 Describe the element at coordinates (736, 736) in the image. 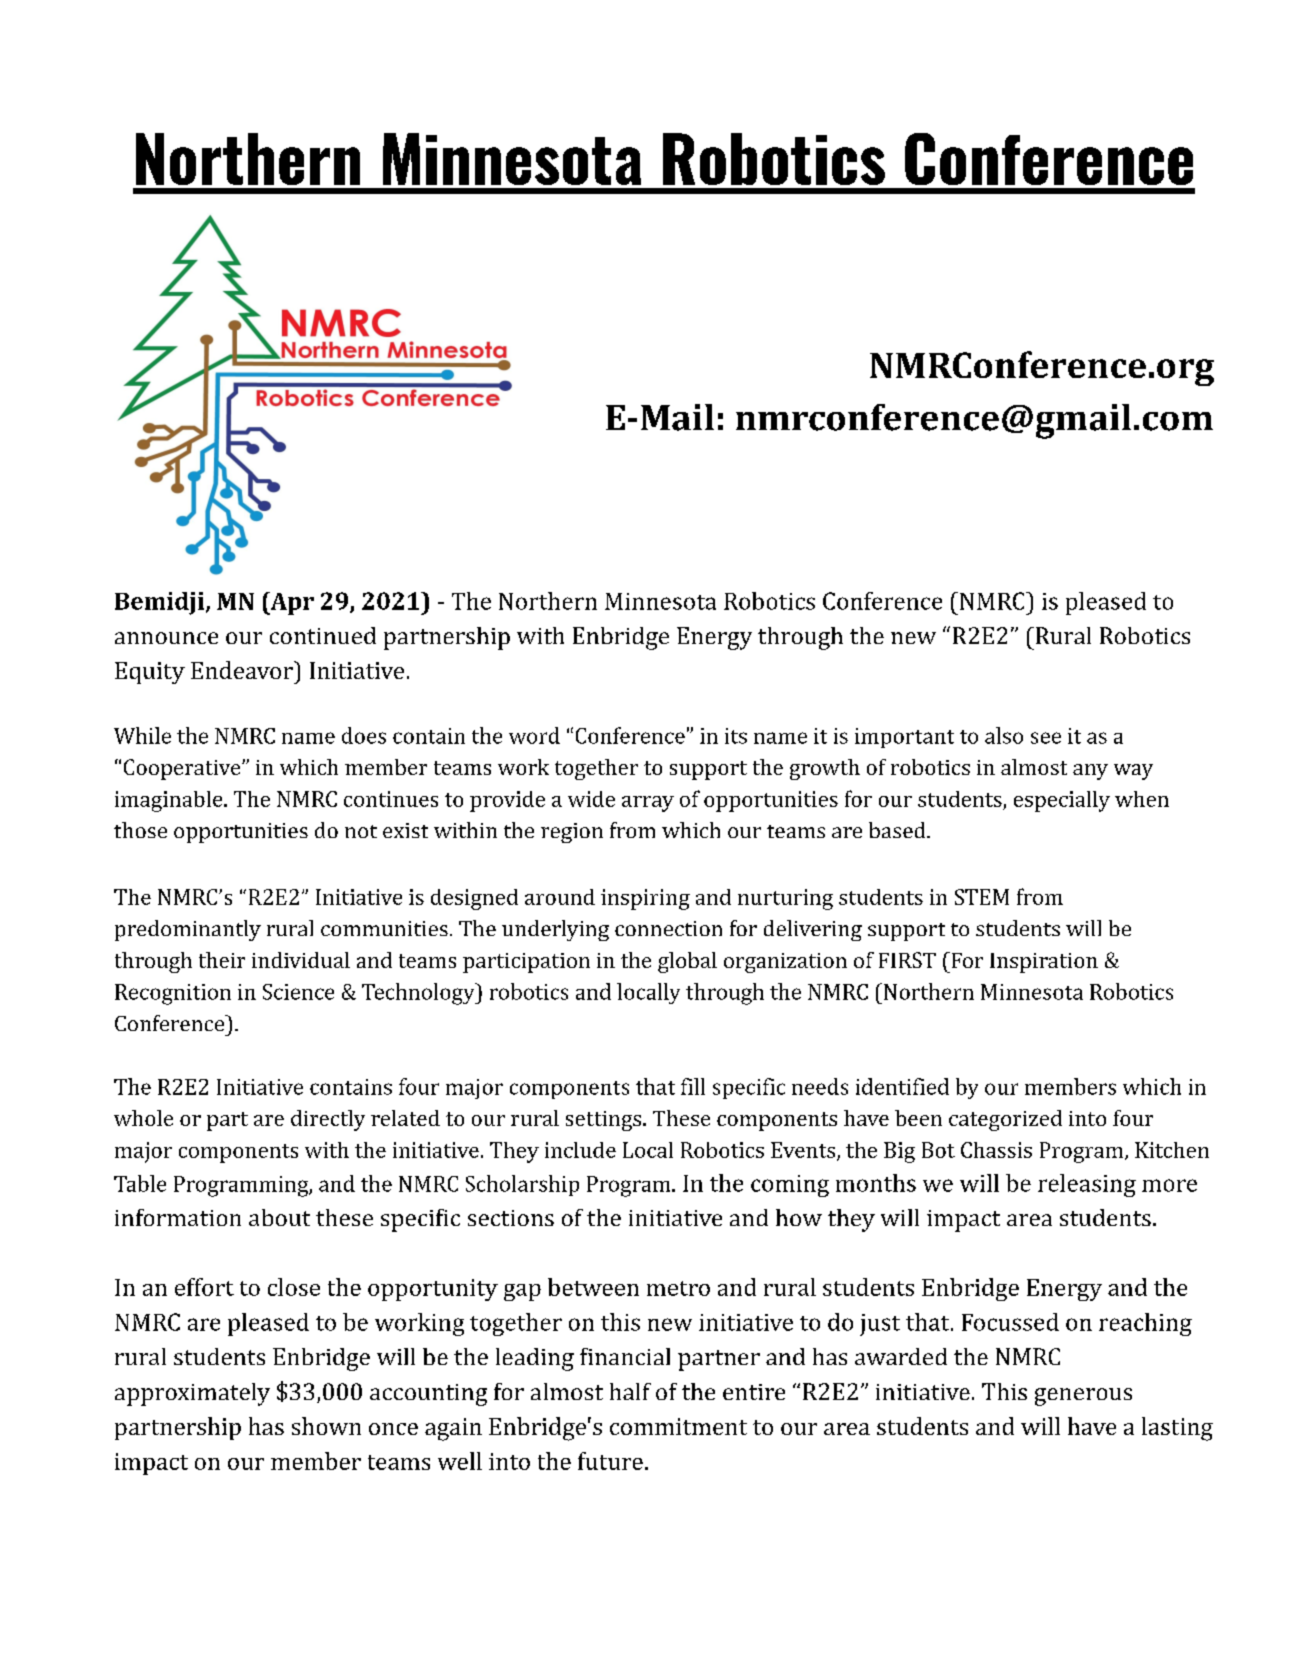

I see `its` at that location.
